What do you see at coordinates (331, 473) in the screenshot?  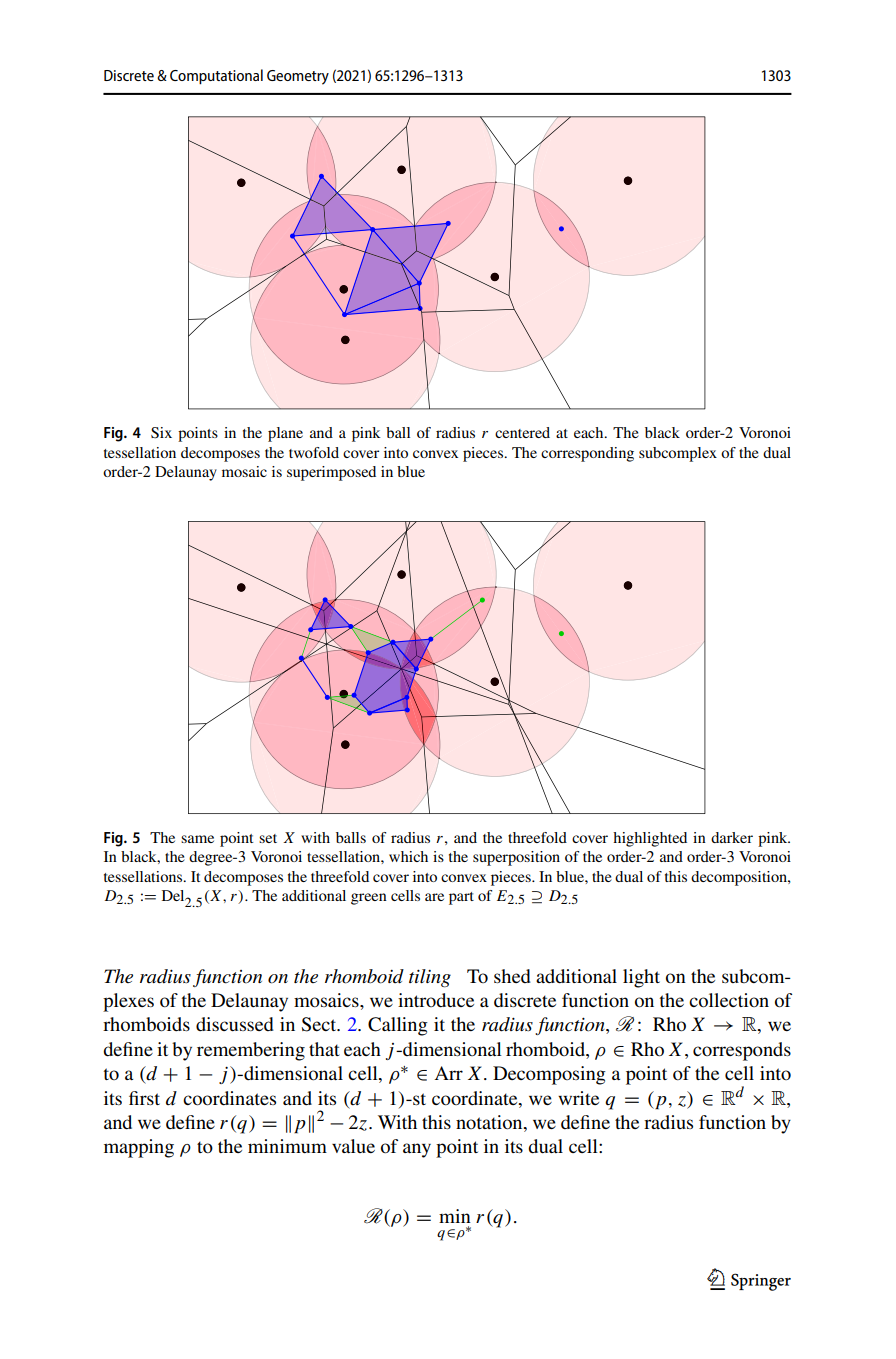 I see `superimposed` at bounding box center [331, 473].
